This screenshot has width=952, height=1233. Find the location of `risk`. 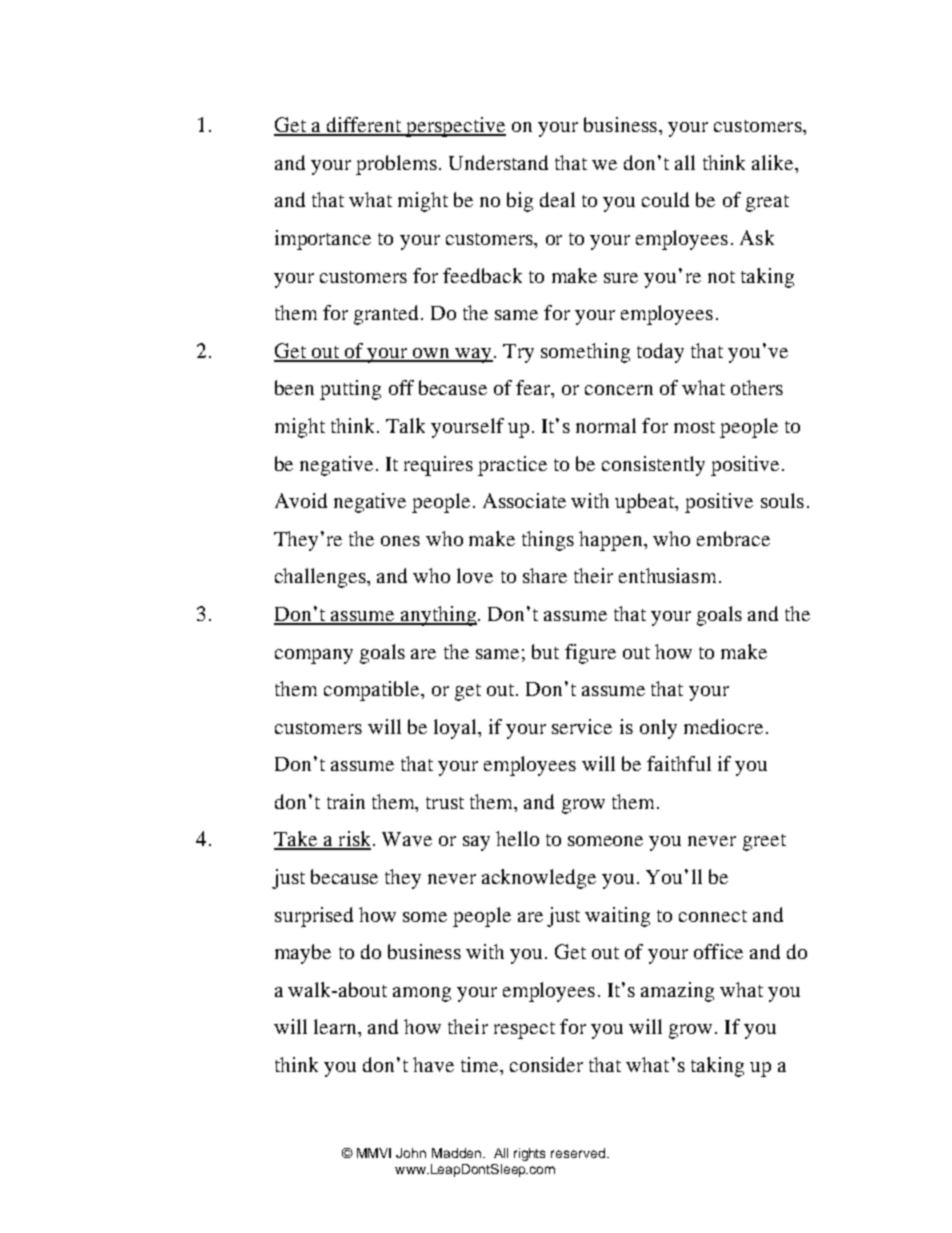

risk is located at coordinates (355, 840).
